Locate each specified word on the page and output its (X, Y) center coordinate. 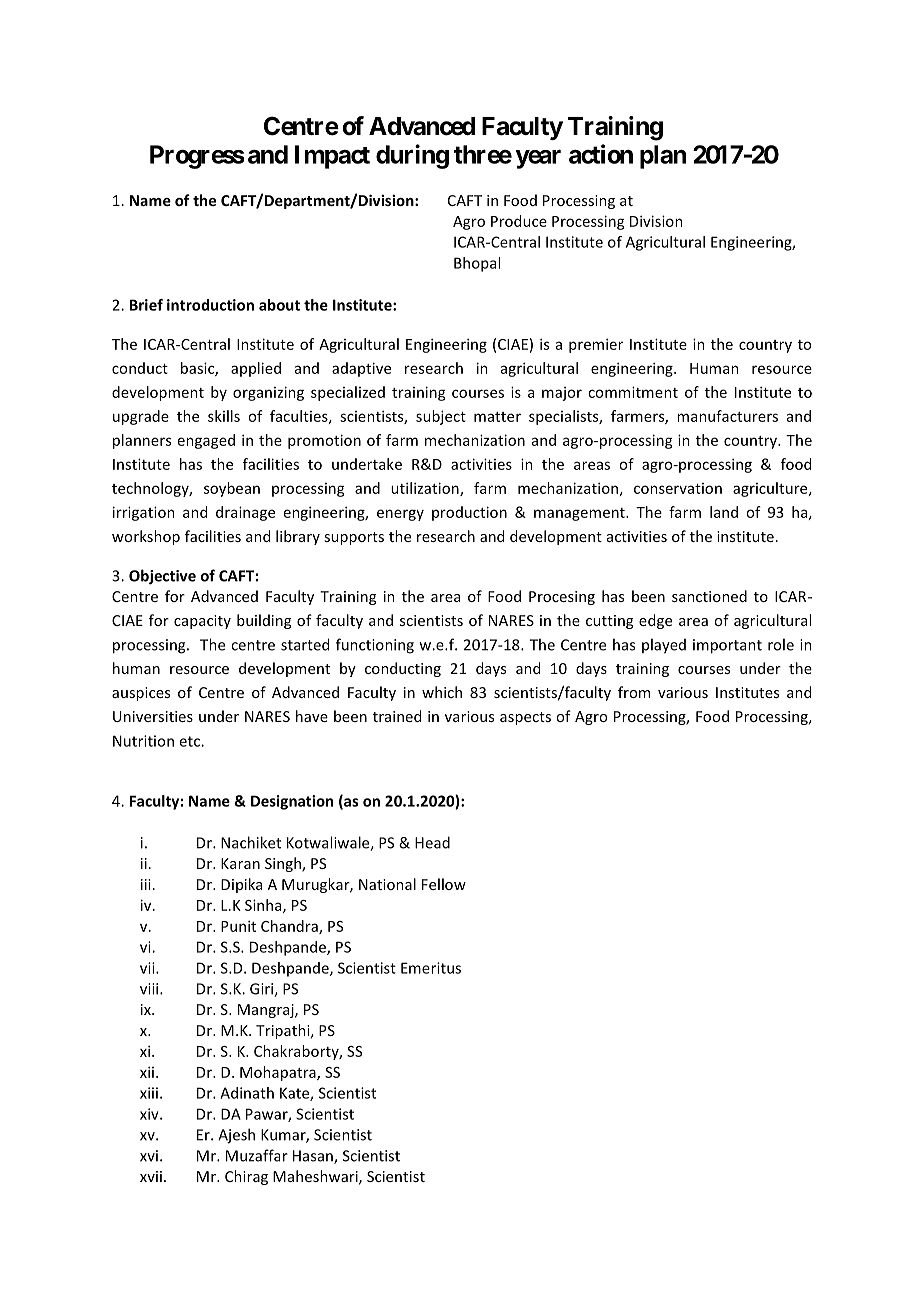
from (634, 692)
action (601, 154)
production (469, 513)
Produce (519, 221)
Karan (240, 863)
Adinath (247, 1093)
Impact (332, 157)
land (724, 512)
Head (432, 842)
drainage (245, 513)
